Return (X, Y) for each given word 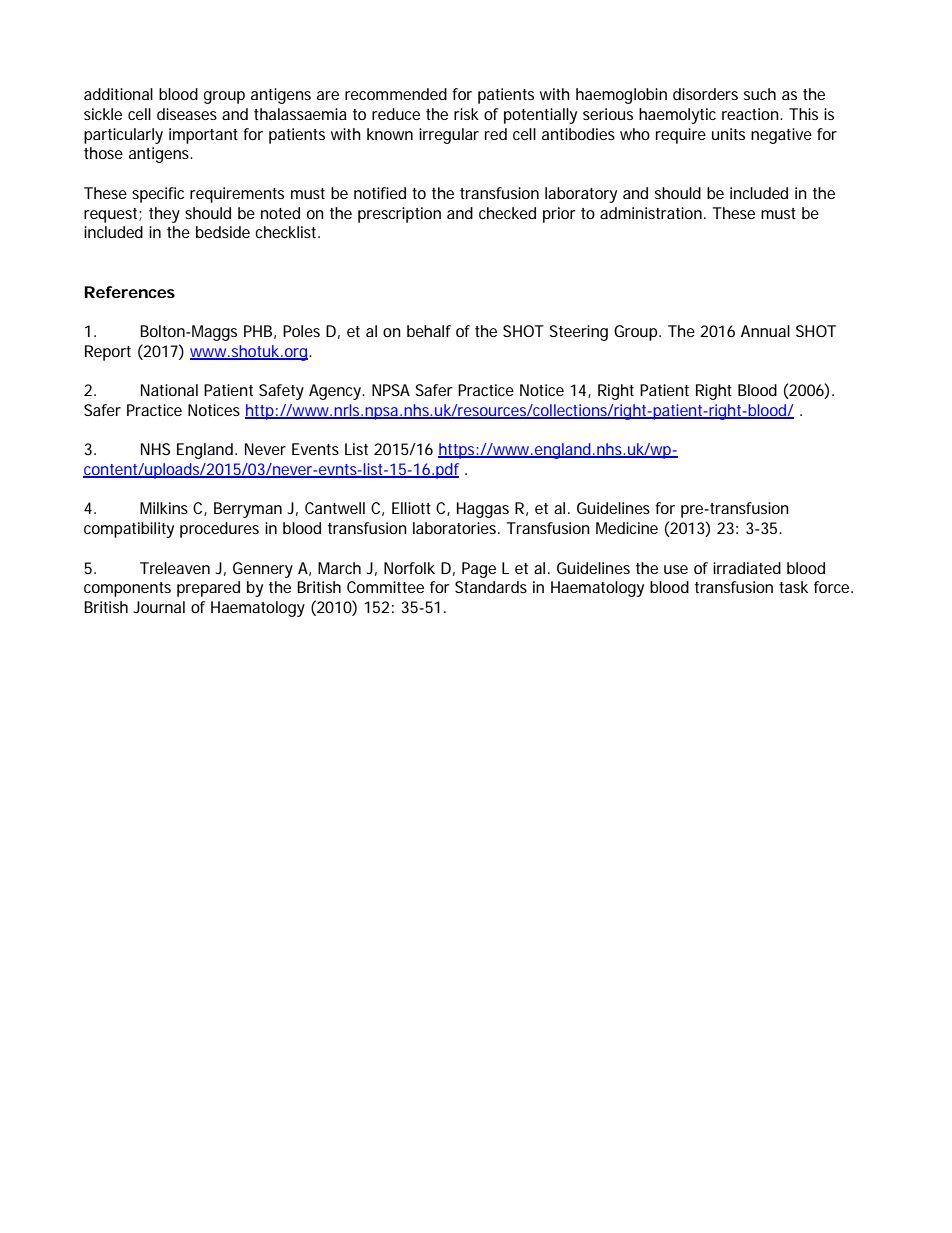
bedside (223, 232)
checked (507, 213)
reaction (750, 114)
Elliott (411, 508)
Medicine (627, 528)
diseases (187, 114)
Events (315, 449)
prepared (208, 589)
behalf (429, 331)
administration (651, 213)
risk (466, 114)
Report (108, 353)
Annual (765, 331)
